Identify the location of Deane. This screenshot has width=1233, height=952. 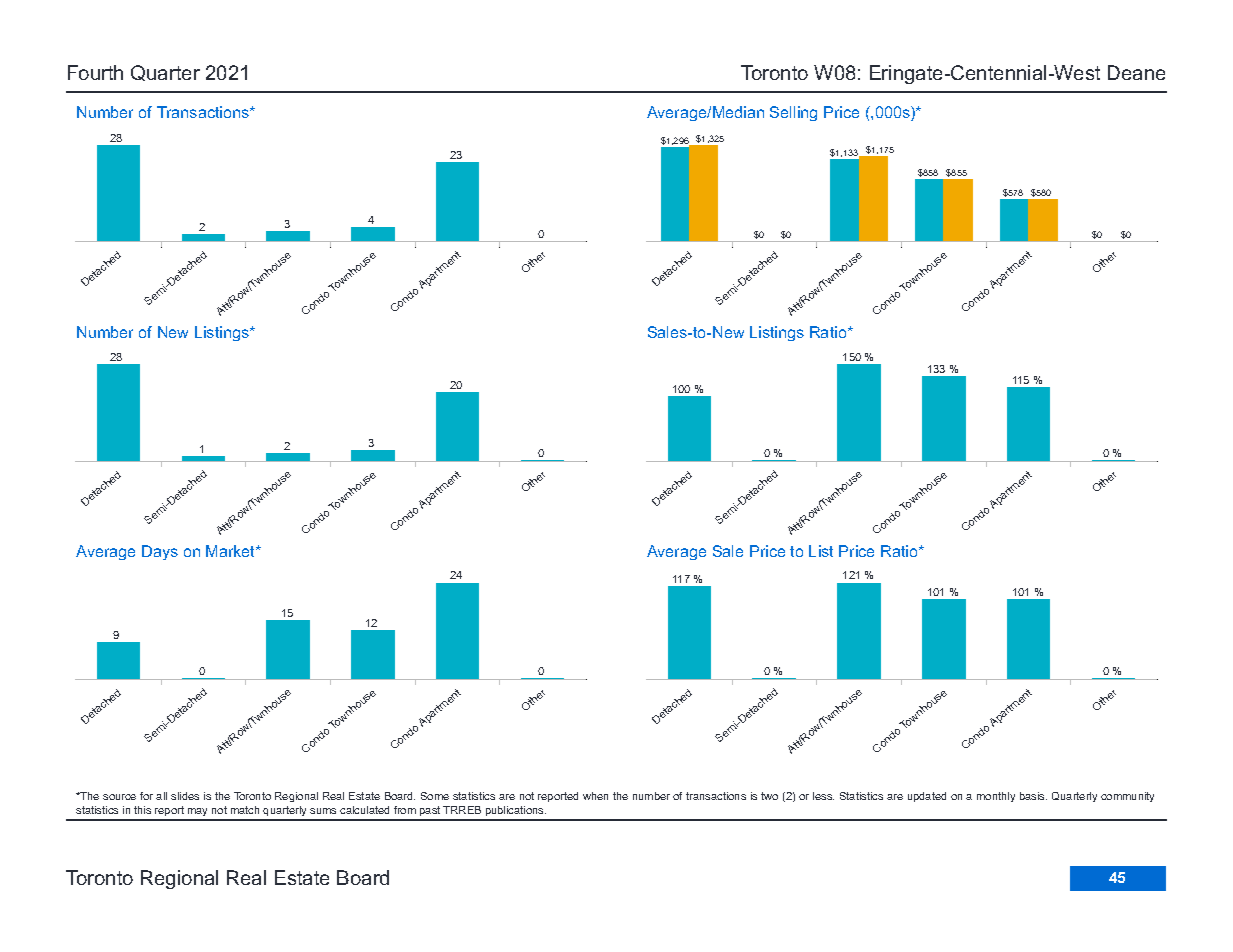
(1136, 72).
